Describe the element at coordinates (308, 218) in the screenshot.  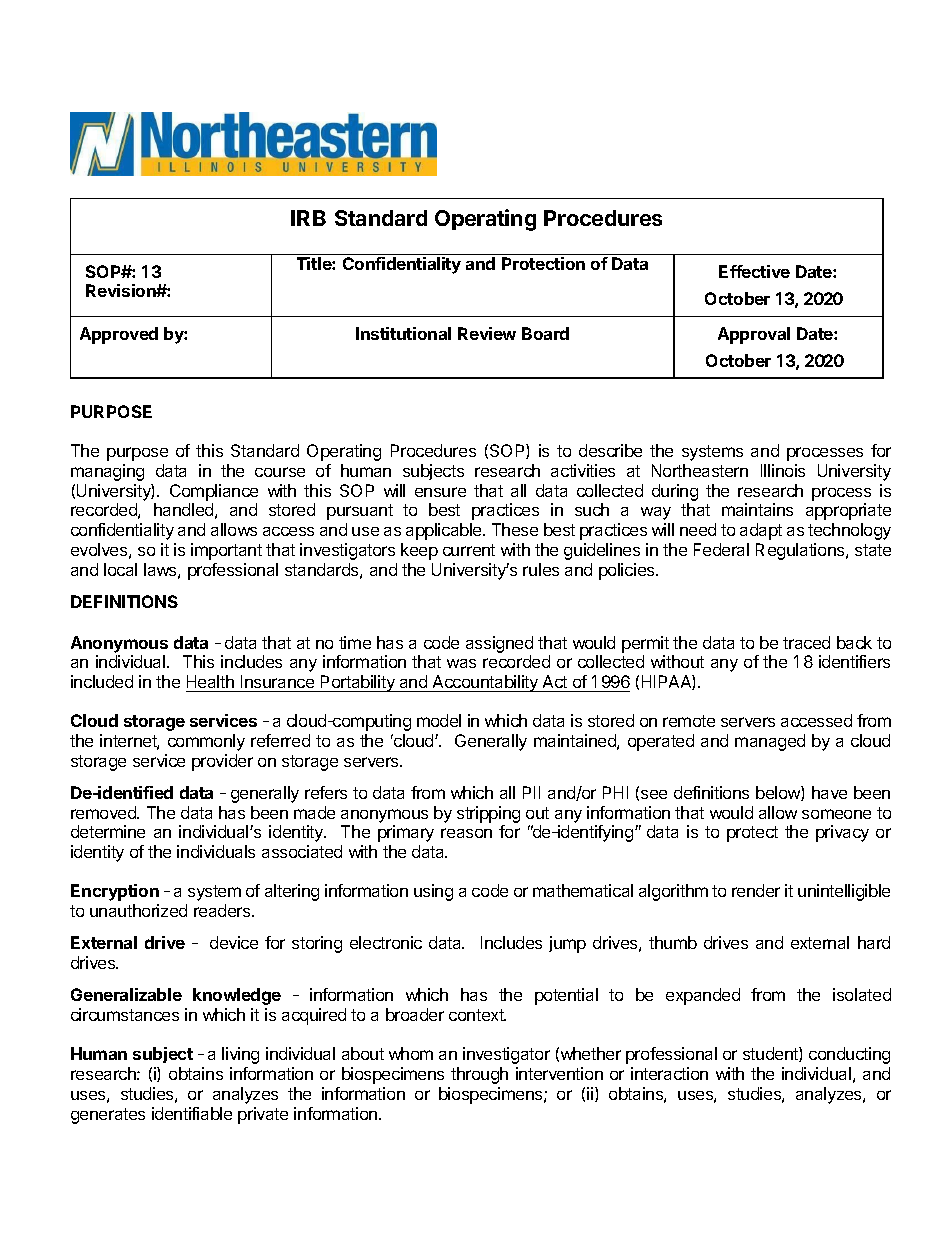
I see `IRB` at that location.
